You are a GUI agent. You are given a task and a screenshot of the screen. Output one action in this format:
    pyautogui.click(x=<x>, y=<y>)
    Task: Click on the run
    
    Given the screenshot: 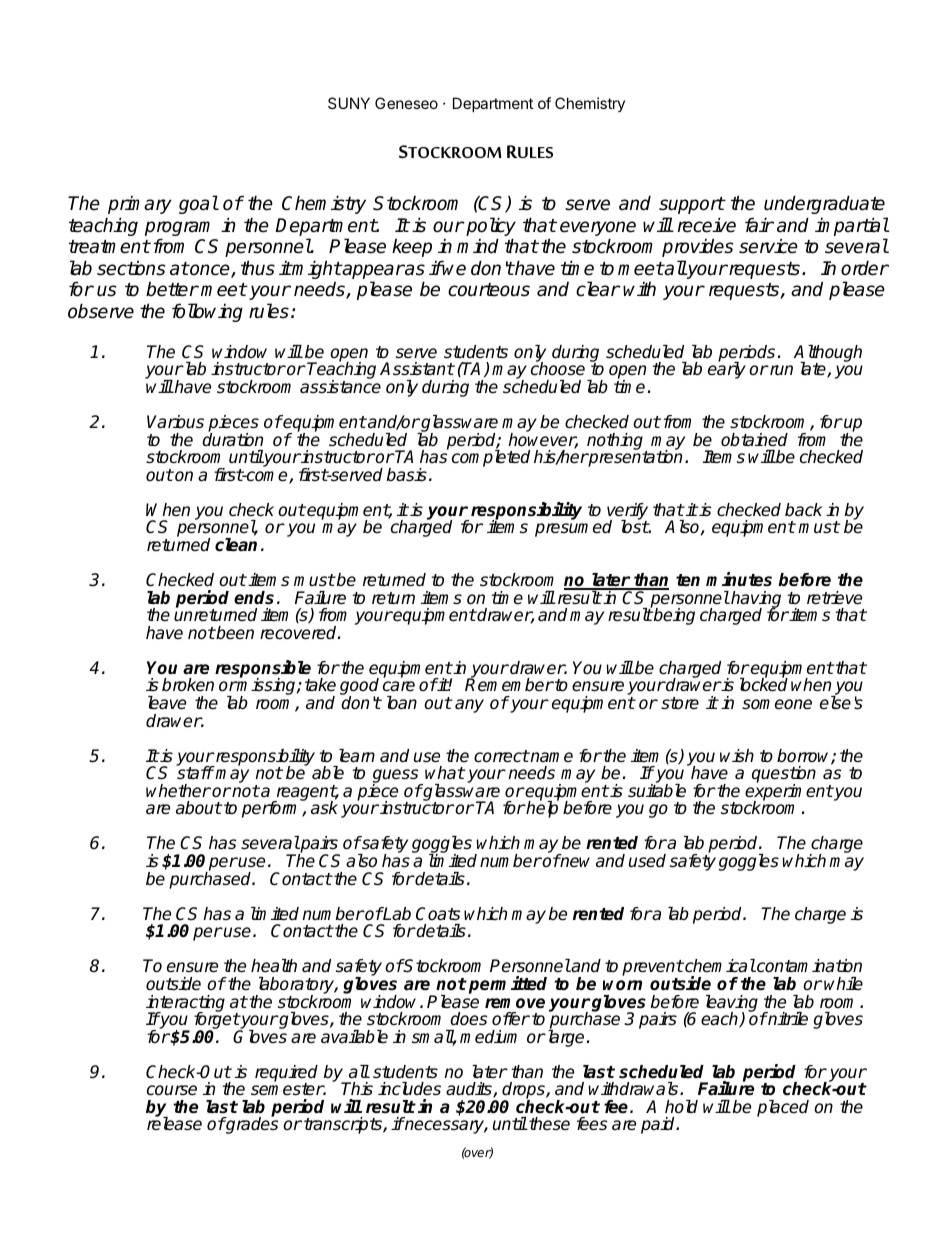 What is the action you would take?
    pyautogui.click(x=780, y=370)
